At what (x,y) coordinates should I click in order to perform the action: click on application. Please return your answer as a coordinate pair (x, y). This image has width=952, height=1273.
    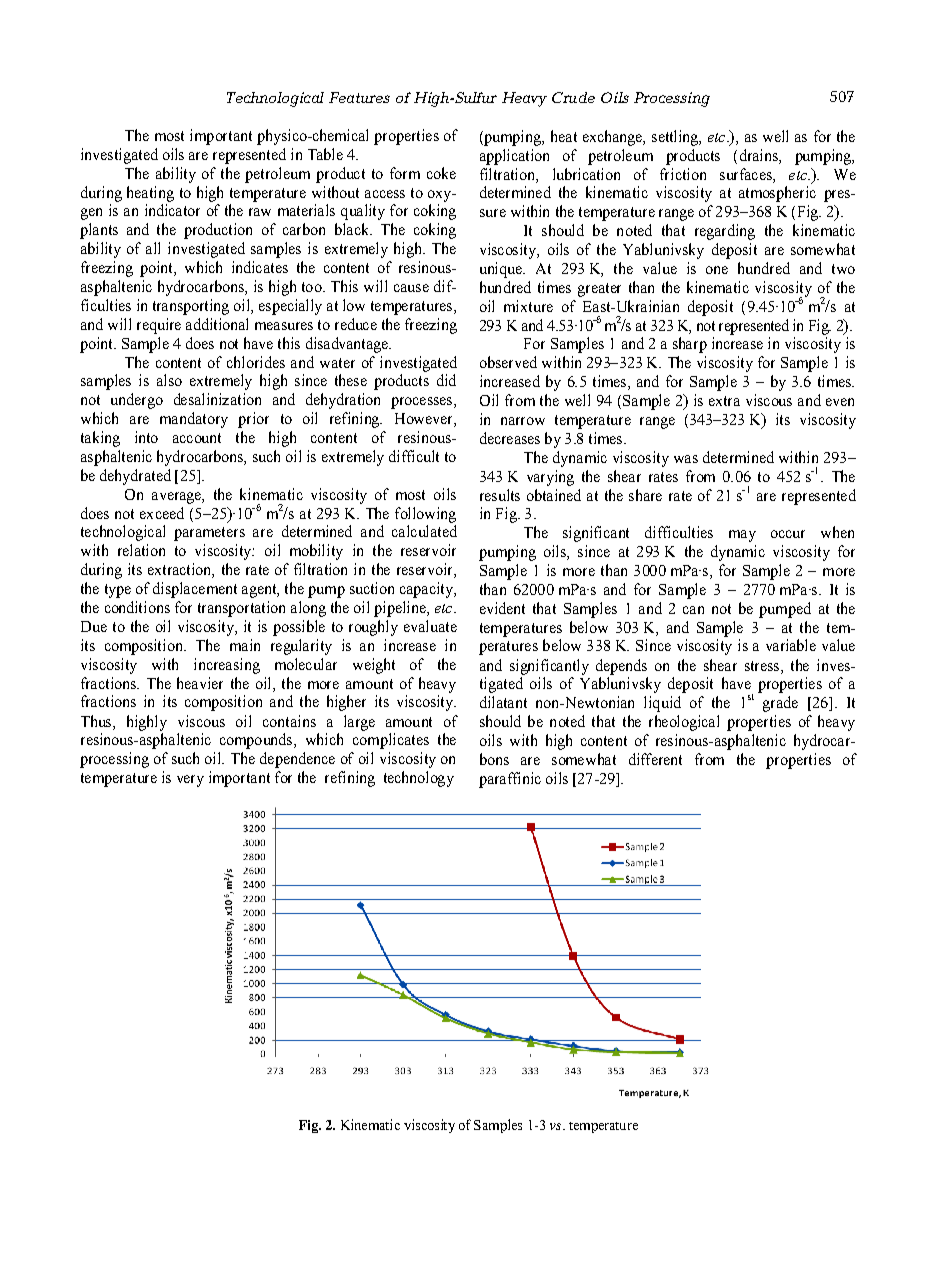
    Looking at the image, I should click on (514, 157).
